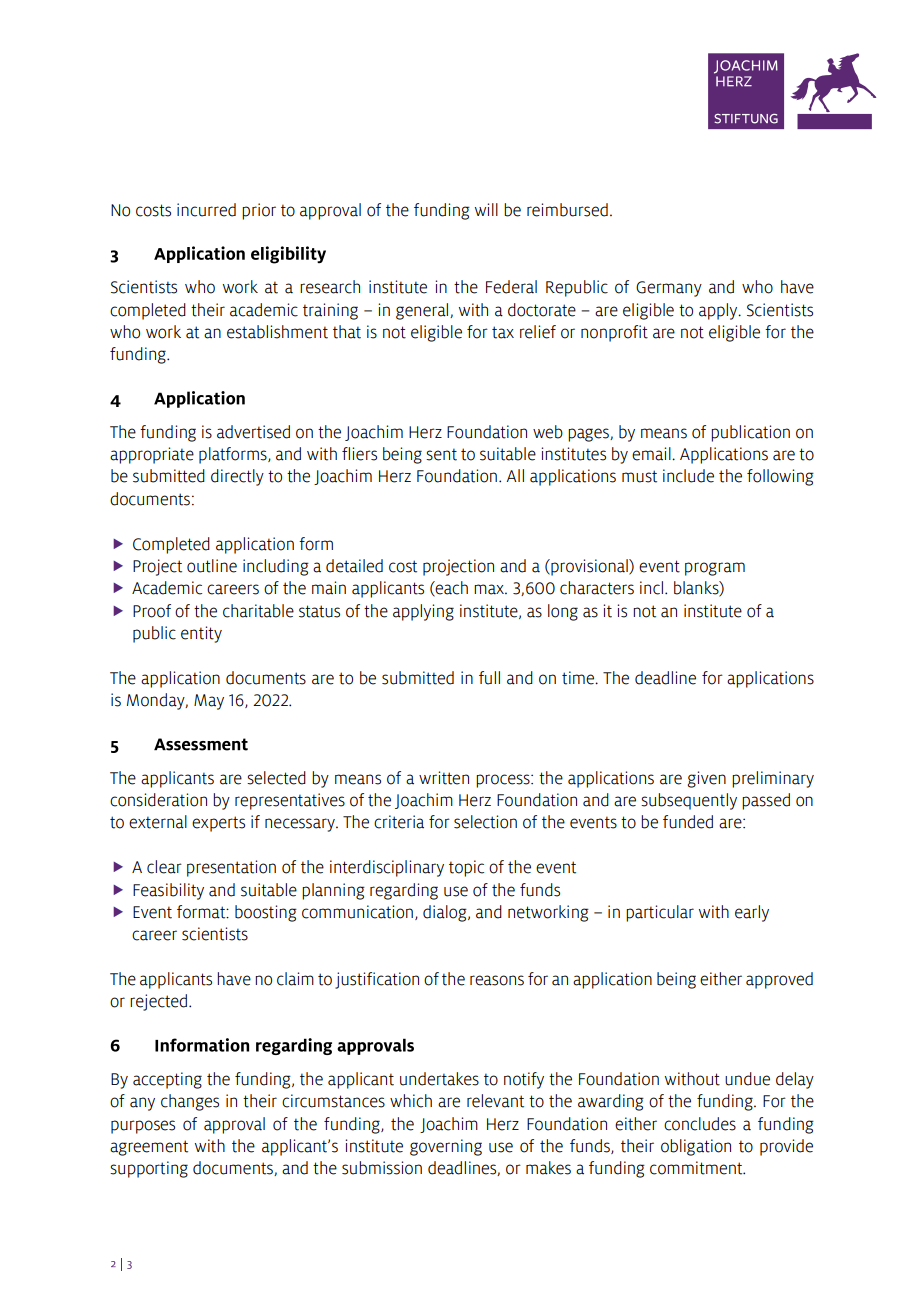 The image size is (924, 1308). I want to click on incurred, so click(206, 210).
